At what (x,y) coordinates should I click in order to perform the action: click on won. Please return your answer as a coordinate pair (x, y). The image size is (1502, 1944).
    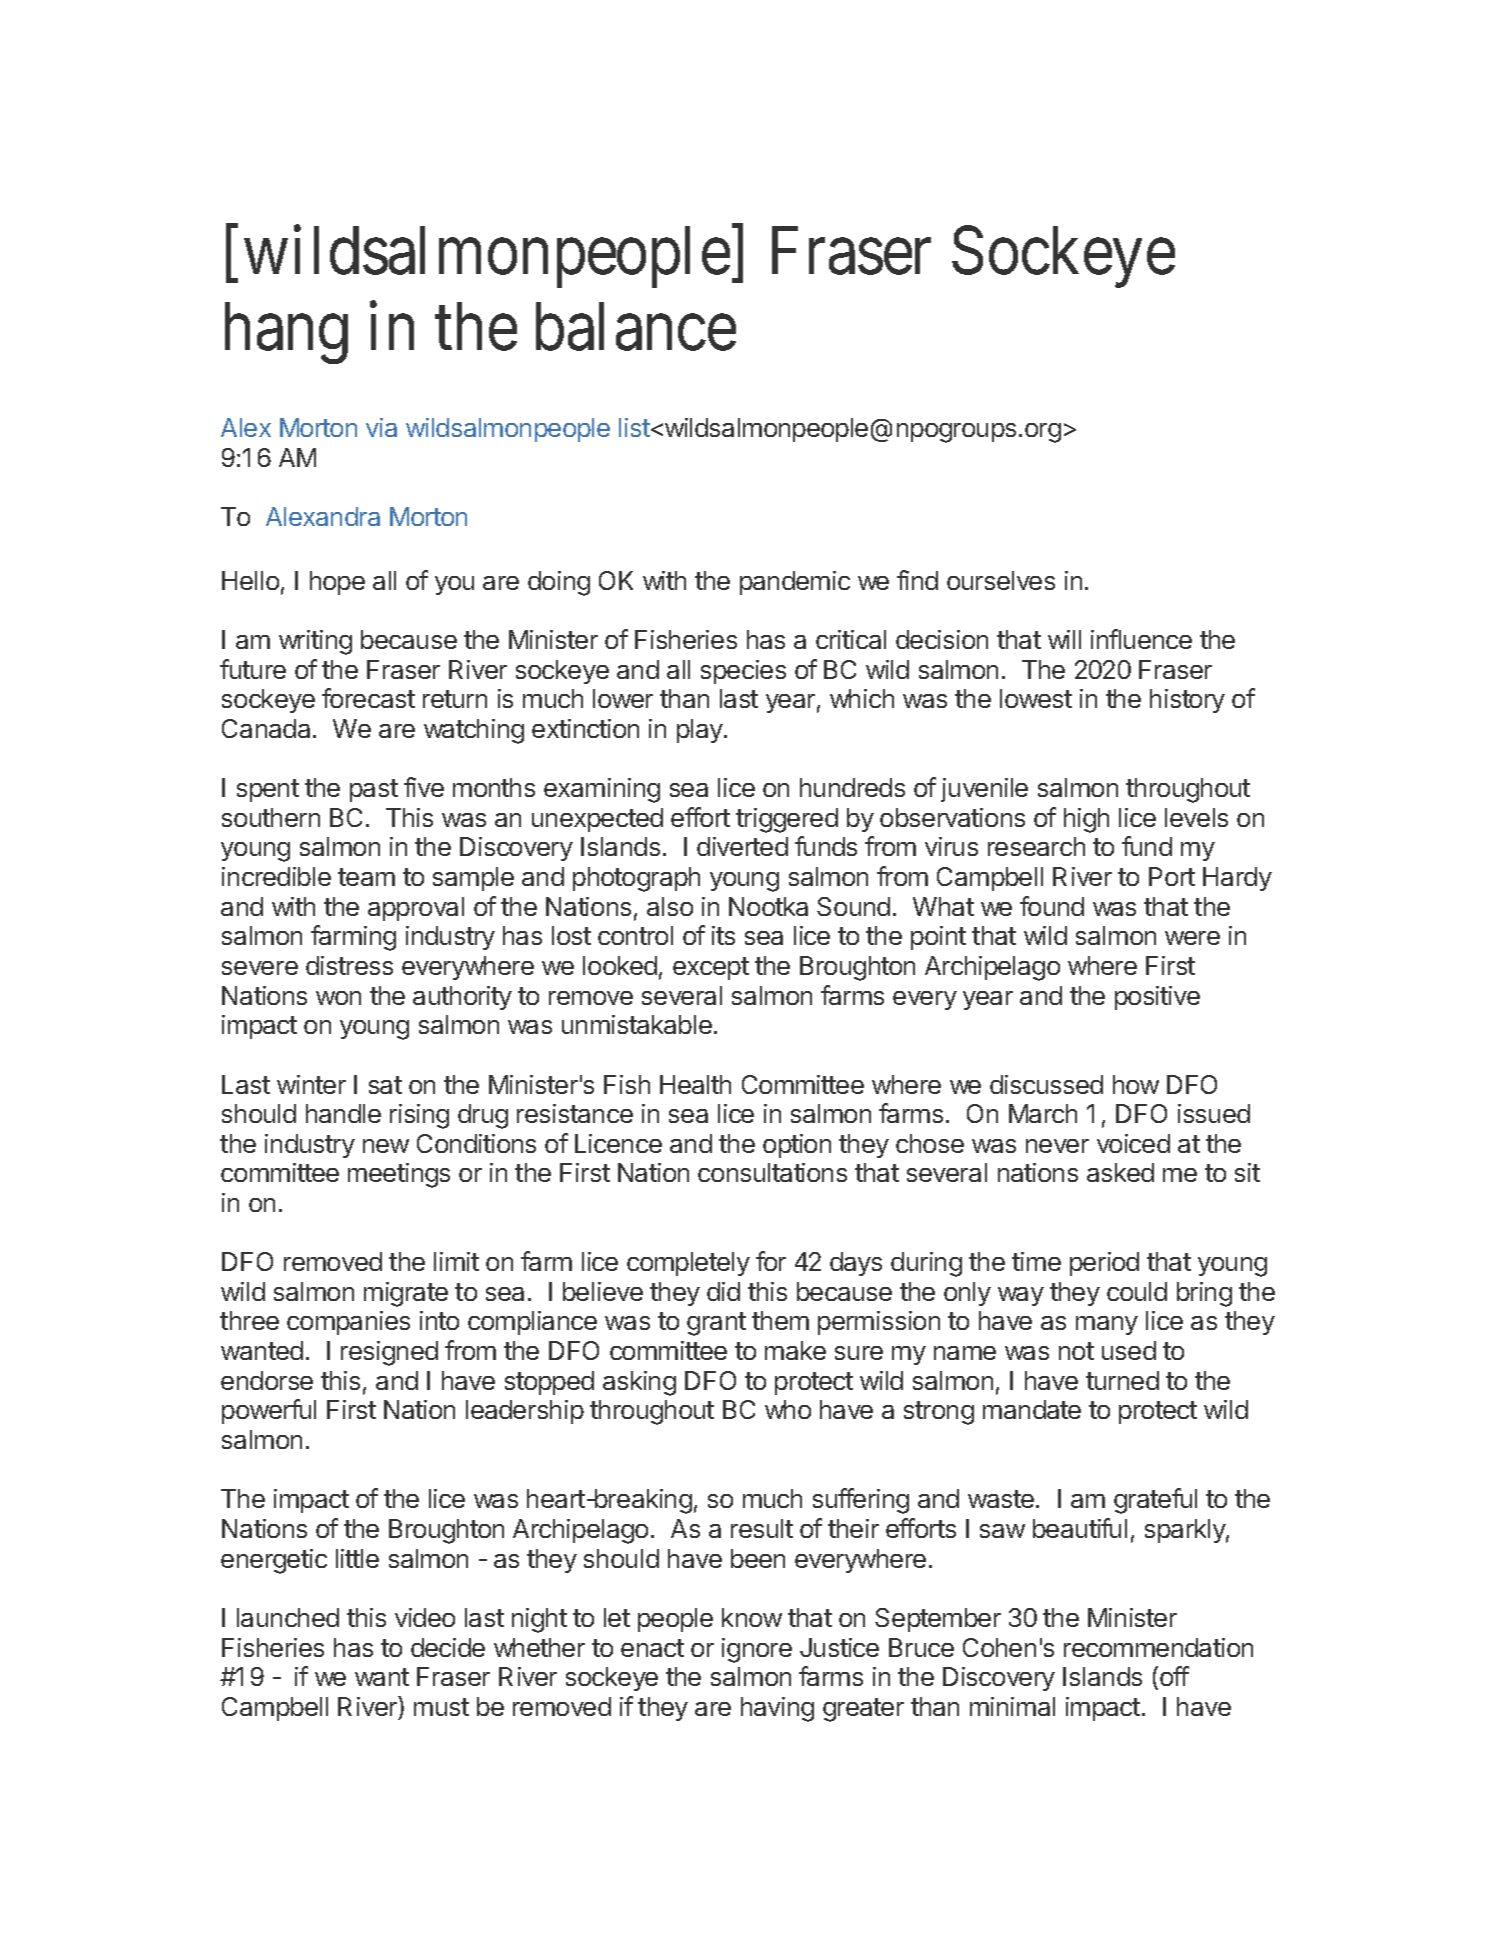
    Looking at the image, I should click on (338, 998).
